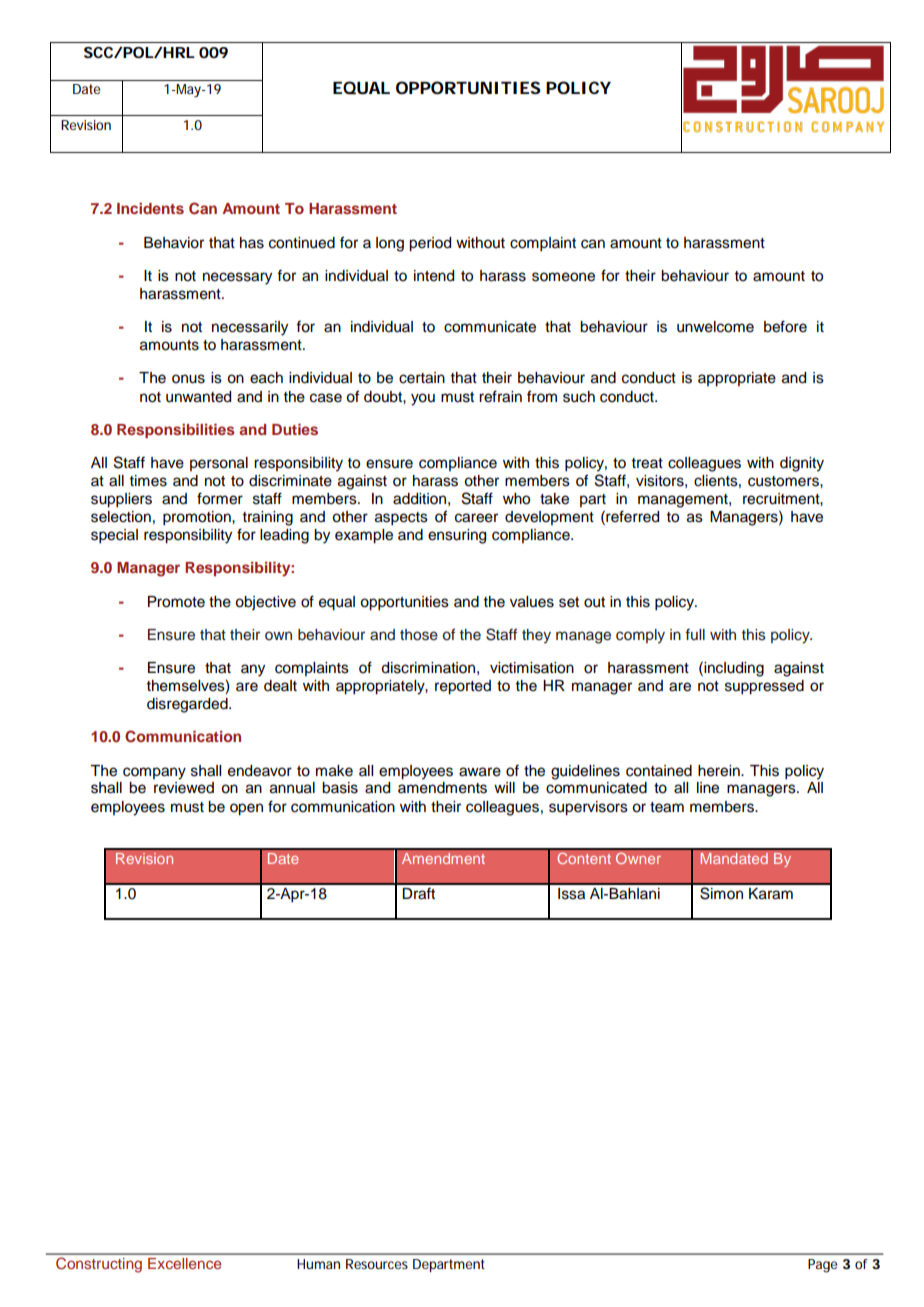 The width and height of the screenshot is (924, 1307). What do you see at coordinates (480, 772) in the screenshot?
I see `aware` at bounding box center [480, 772].
